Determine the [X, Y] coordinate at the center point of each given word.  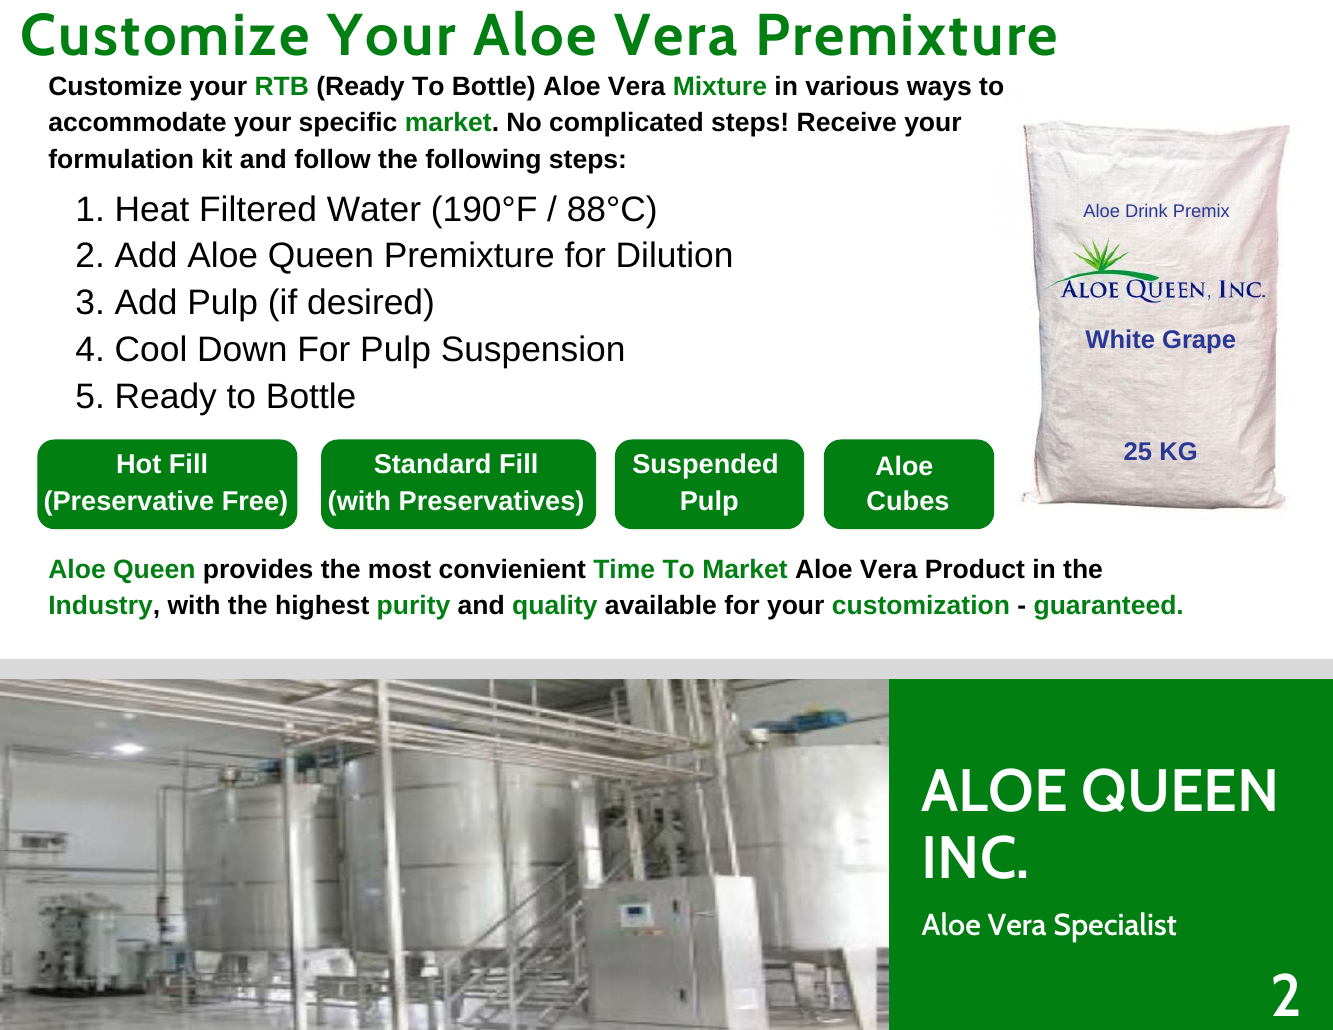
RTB [282, 85]
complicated [626, 124]
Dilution [674, 254]
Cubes [907, 500]
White [1119, 338]
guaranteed [1104, 607]
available [660, 604]
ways [938, 90]
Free [252, 500]
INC [970, 857]
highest [323, 607]
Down [242, 349]
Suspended [705, 466]
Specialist [1115, 927]
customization [921, 605]
